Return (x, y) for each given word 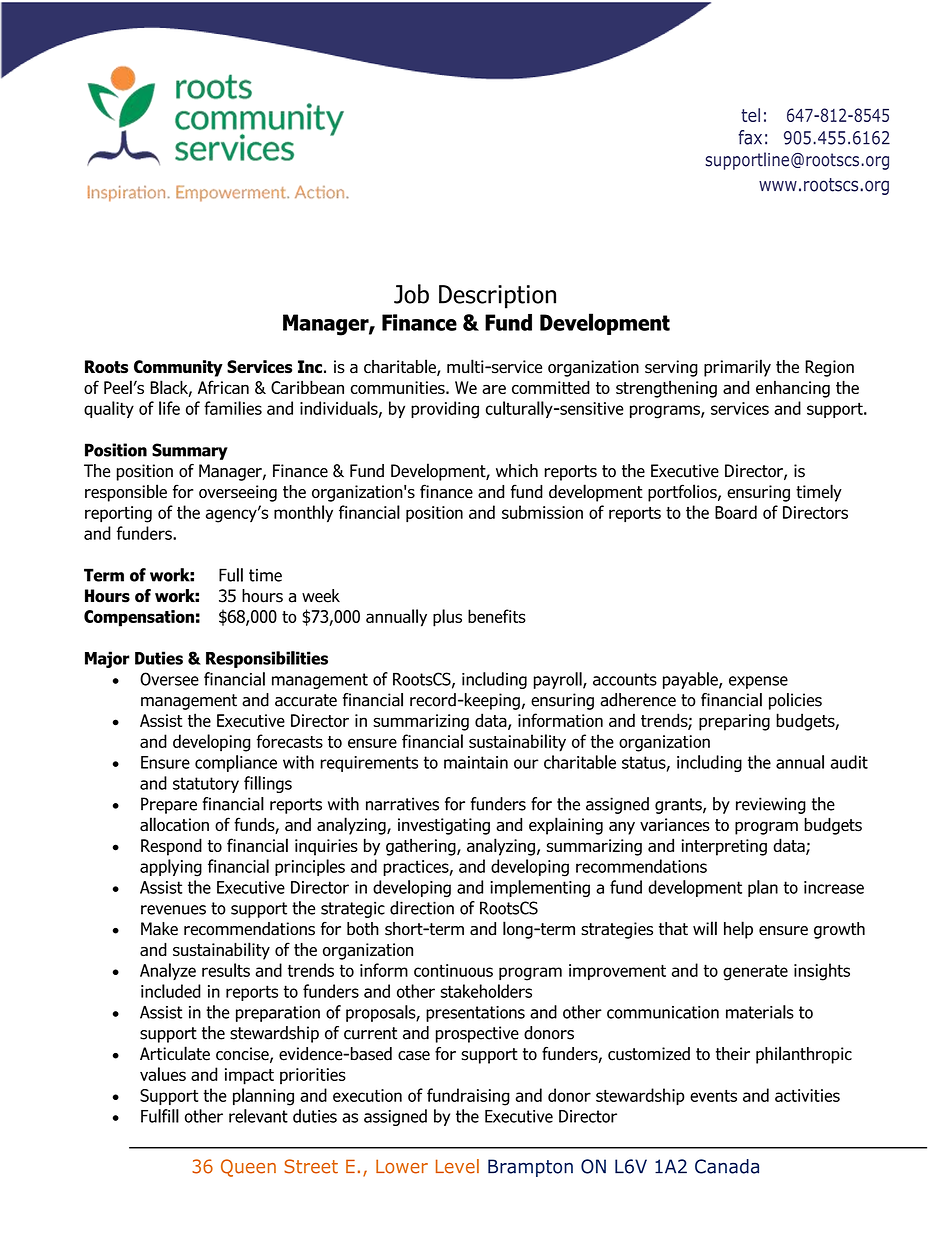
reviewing (771, 805)
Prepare (169, 805)
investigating (444, 826)
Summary (190, 451)
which (517, 471)
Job (411, 294)
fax (750, 137)
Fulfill (160, 1116)
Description (497, 297)
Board (736, 512)
